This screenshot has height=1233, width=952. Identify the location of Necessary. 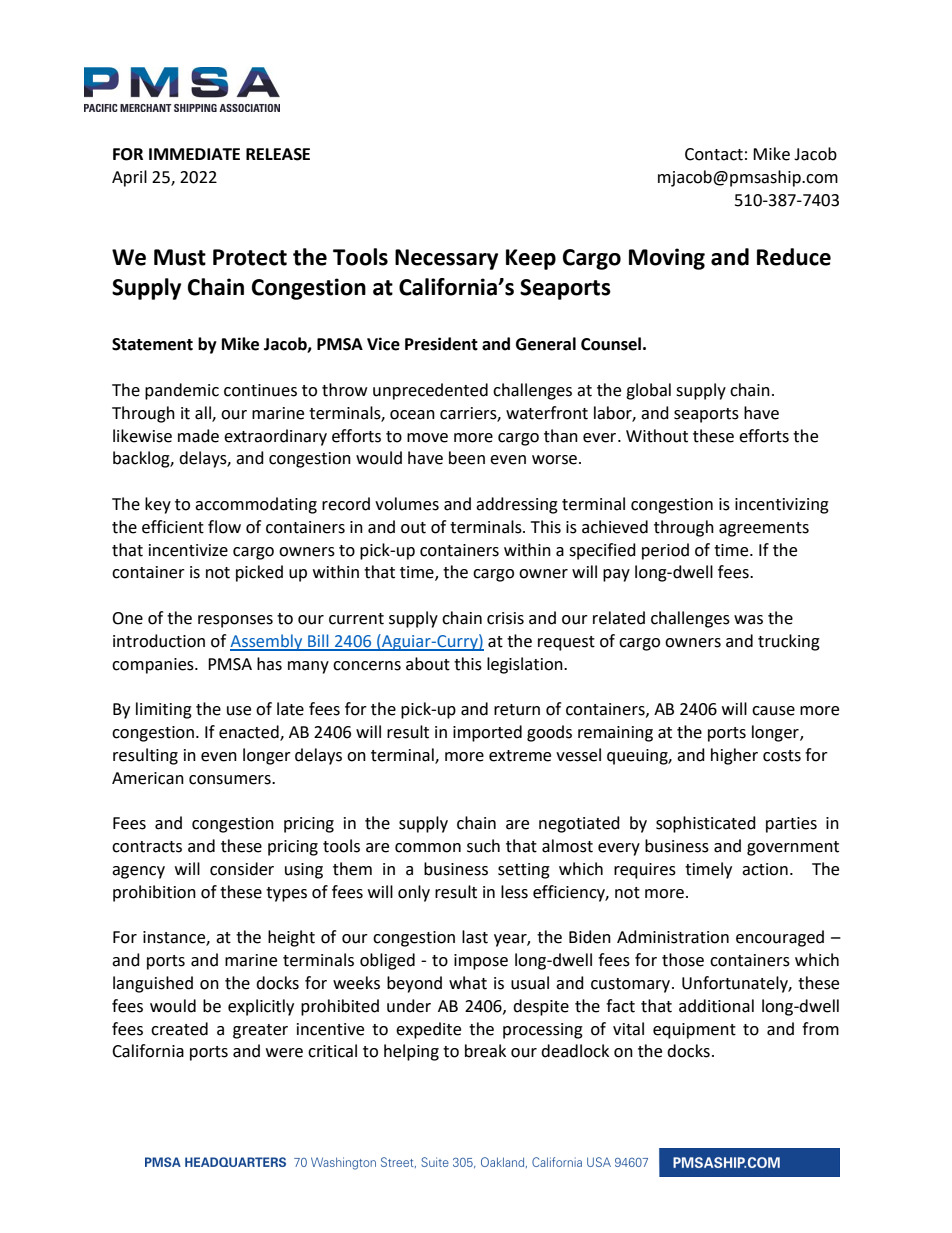
(446, 259).
